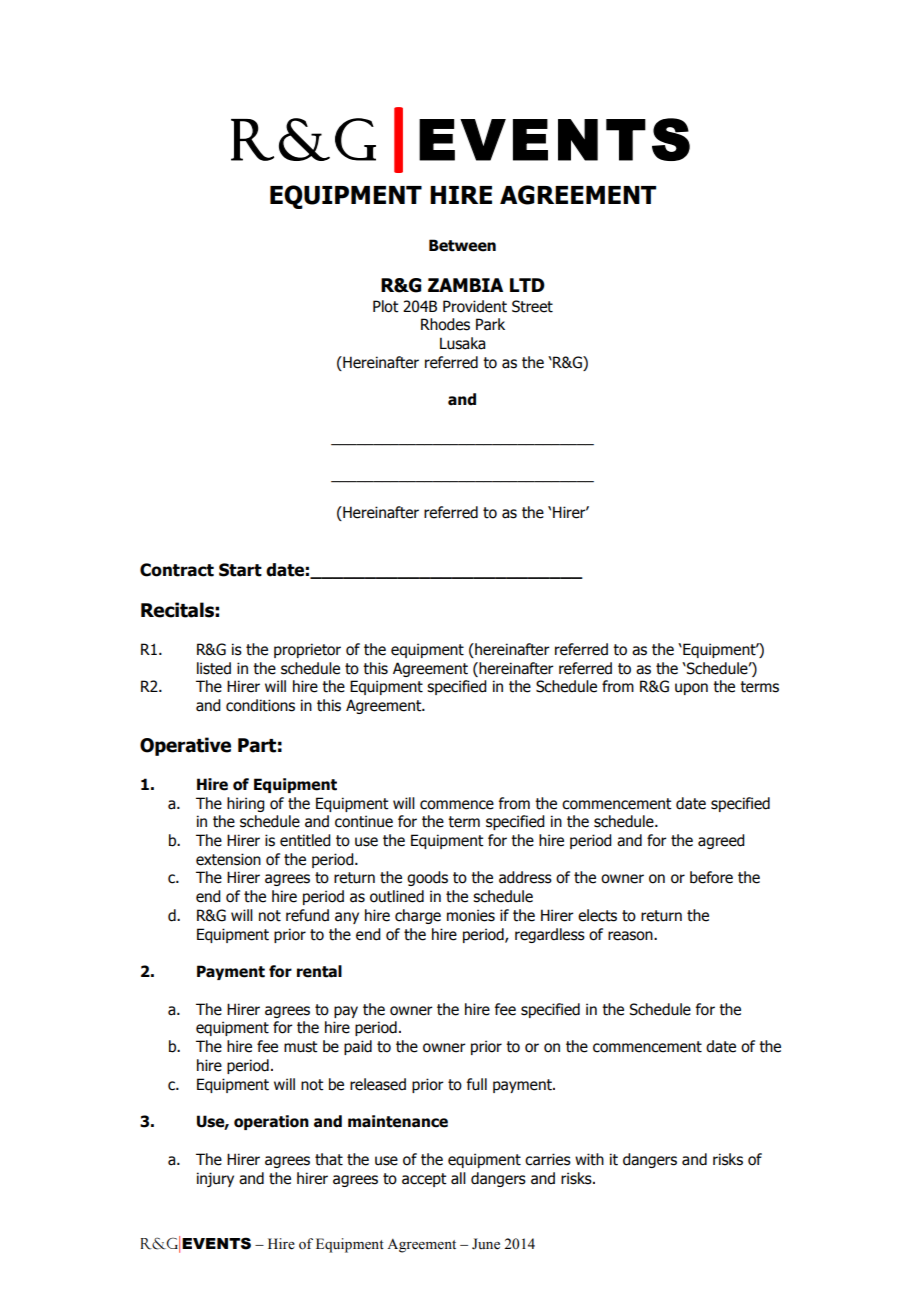 This screenshot has height=1308, width=924. Describe the element at coordinates (465, 285) in the screenshot. I see `ZAMBIA` at that location.
